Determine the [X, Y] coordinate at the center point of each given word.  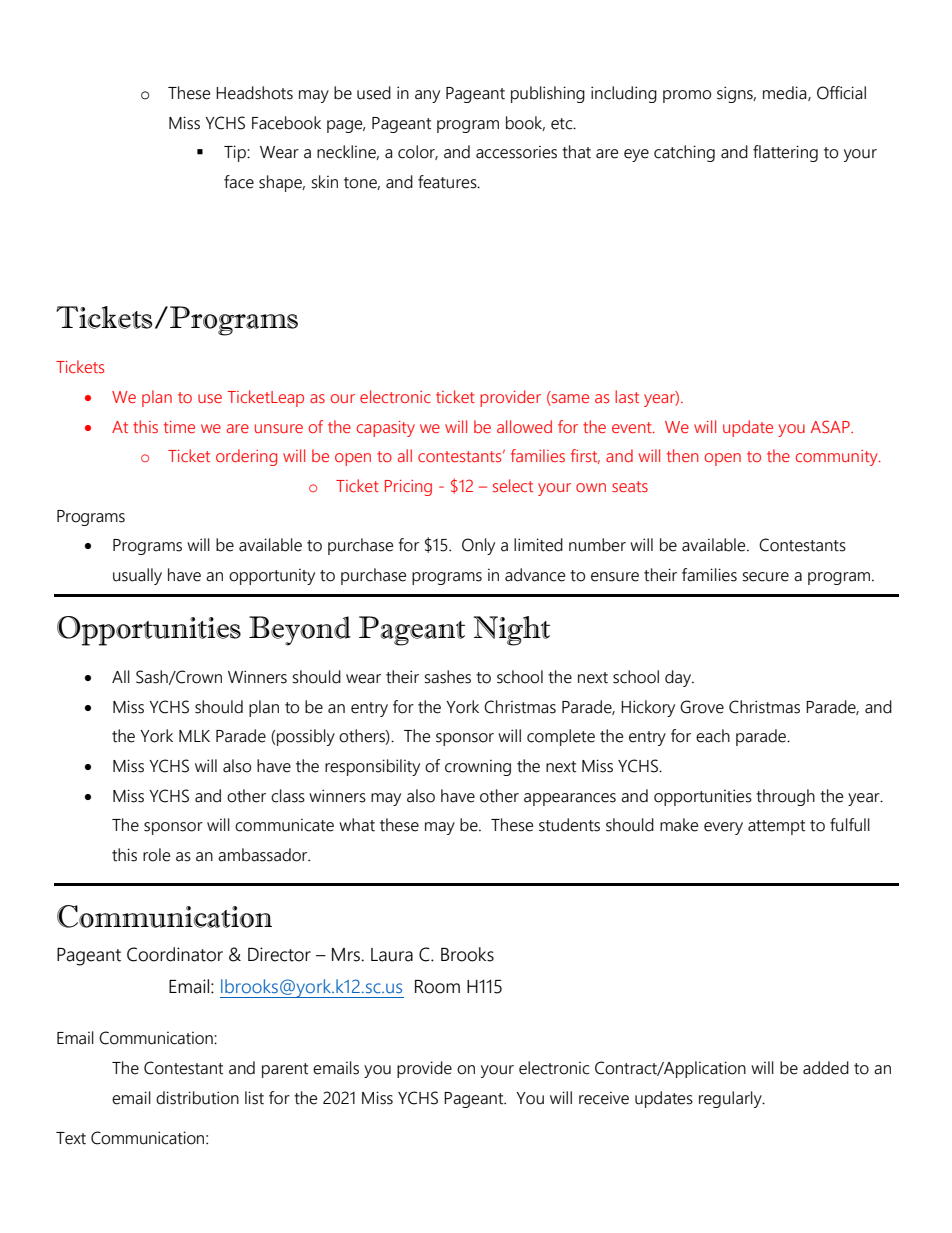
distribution [197, 1098]
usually [137, 576]
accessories [516, 152]
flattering [785, 153]
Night [511, 631]
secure [766, 577]
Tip [236, 153]
